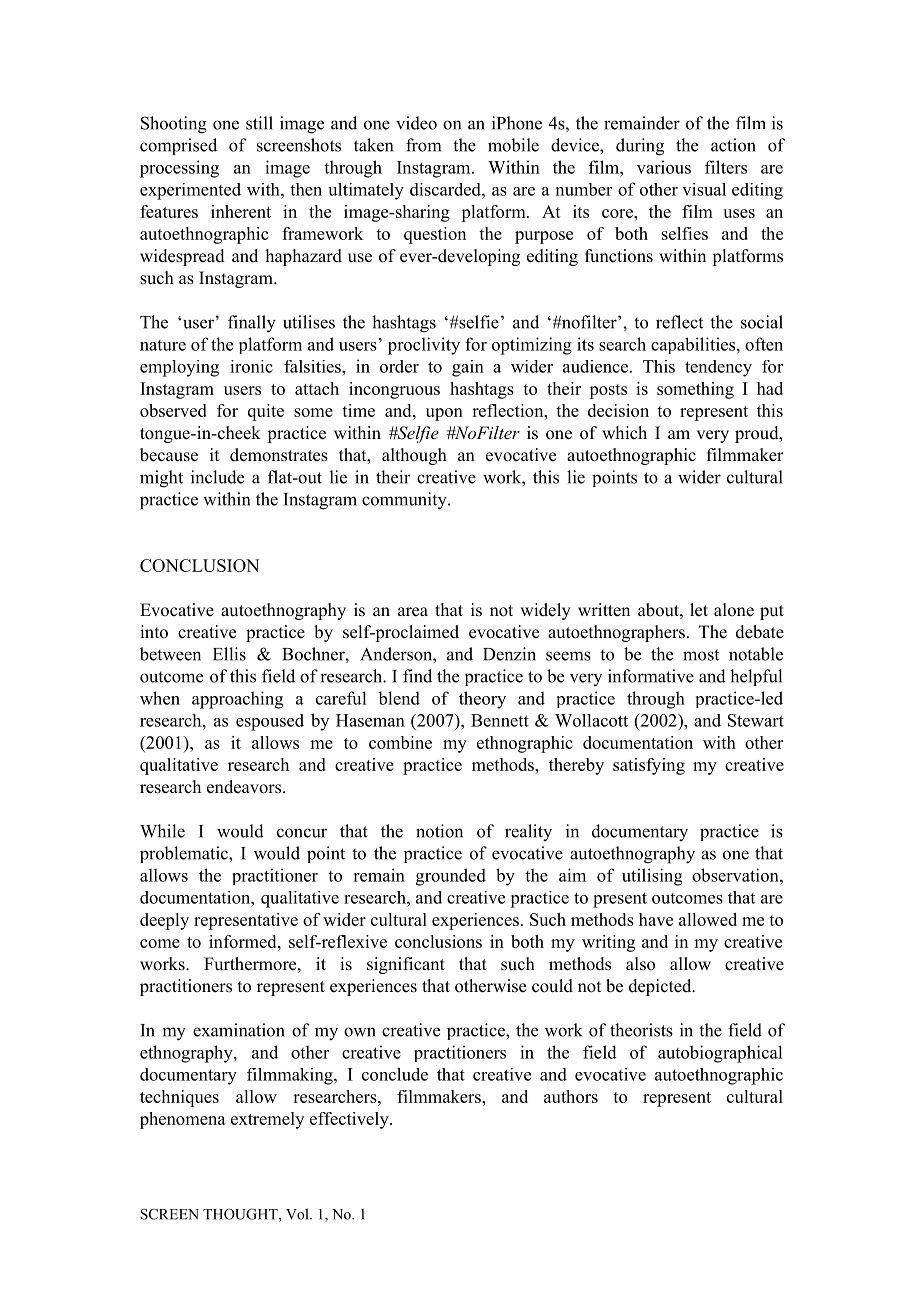  I want to click on area, so click(413, 612).
